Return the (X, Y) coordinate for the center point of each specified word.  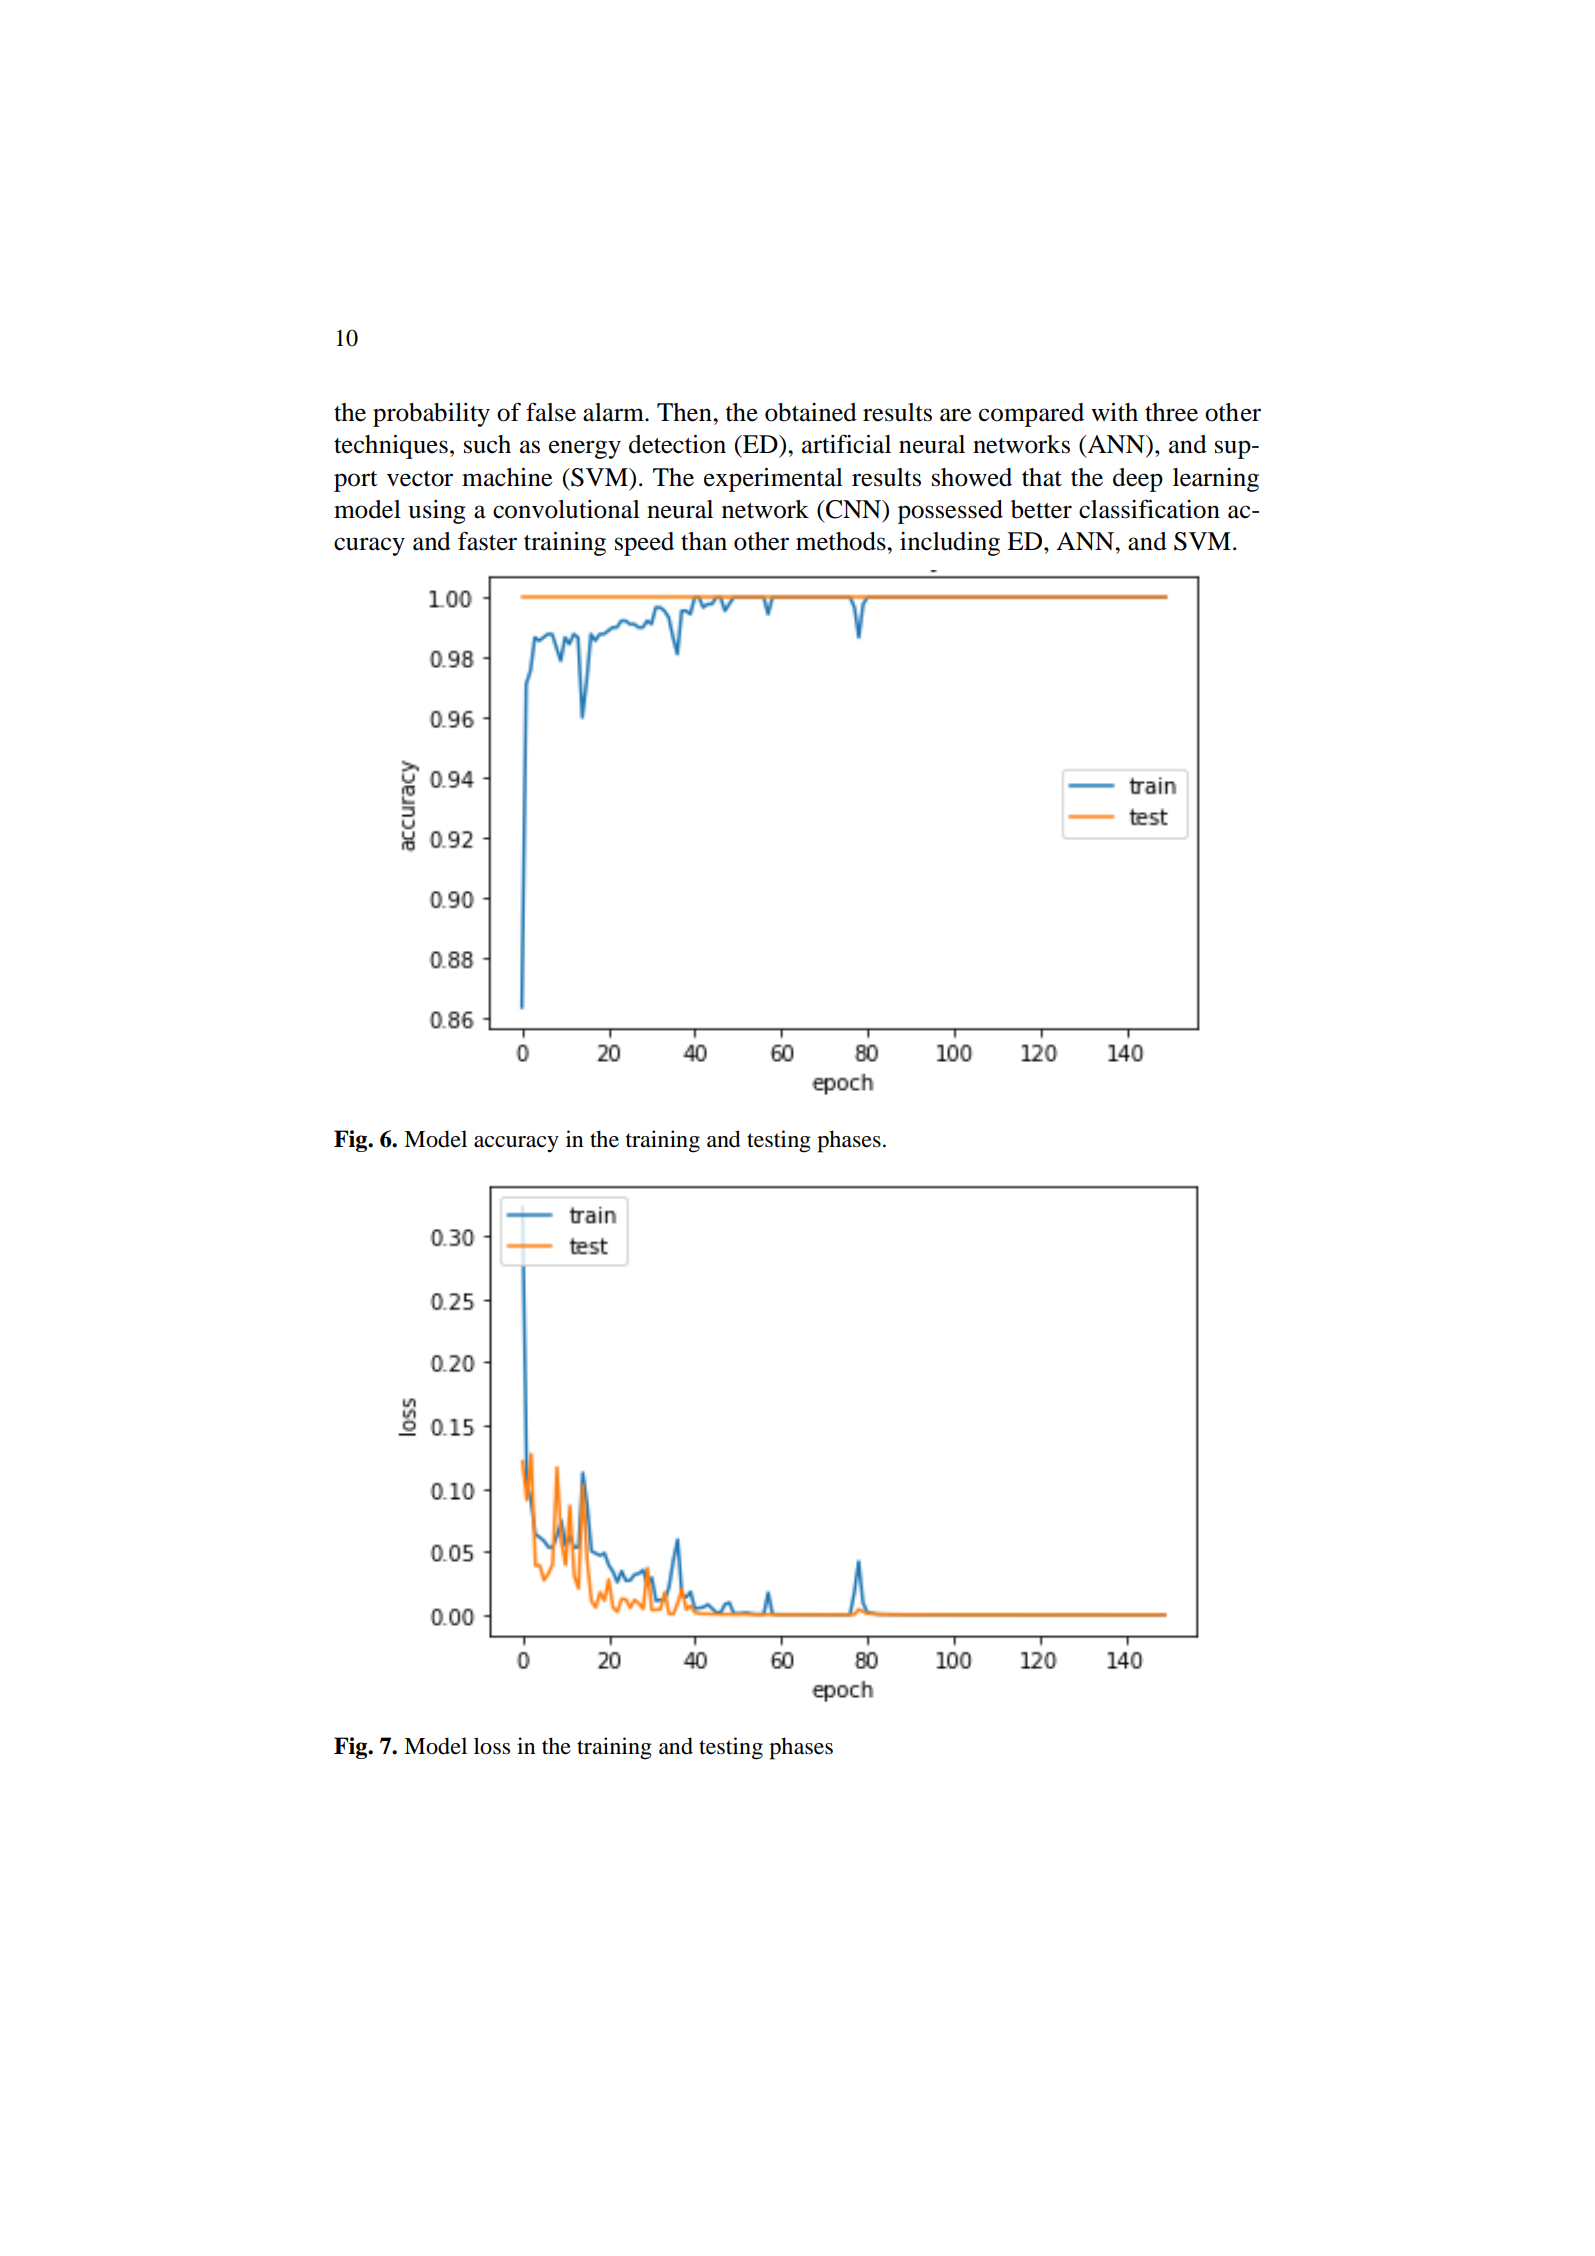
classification (1149, 509)
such (487, 444)
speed (644, 544)
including (950, 544)
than (704, 541)
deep (1138, 480)
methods (842, 541)
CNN (854, 510)
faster (487, 541)
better (1041, 509)
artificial (846, 444)
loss (492, 1746)
